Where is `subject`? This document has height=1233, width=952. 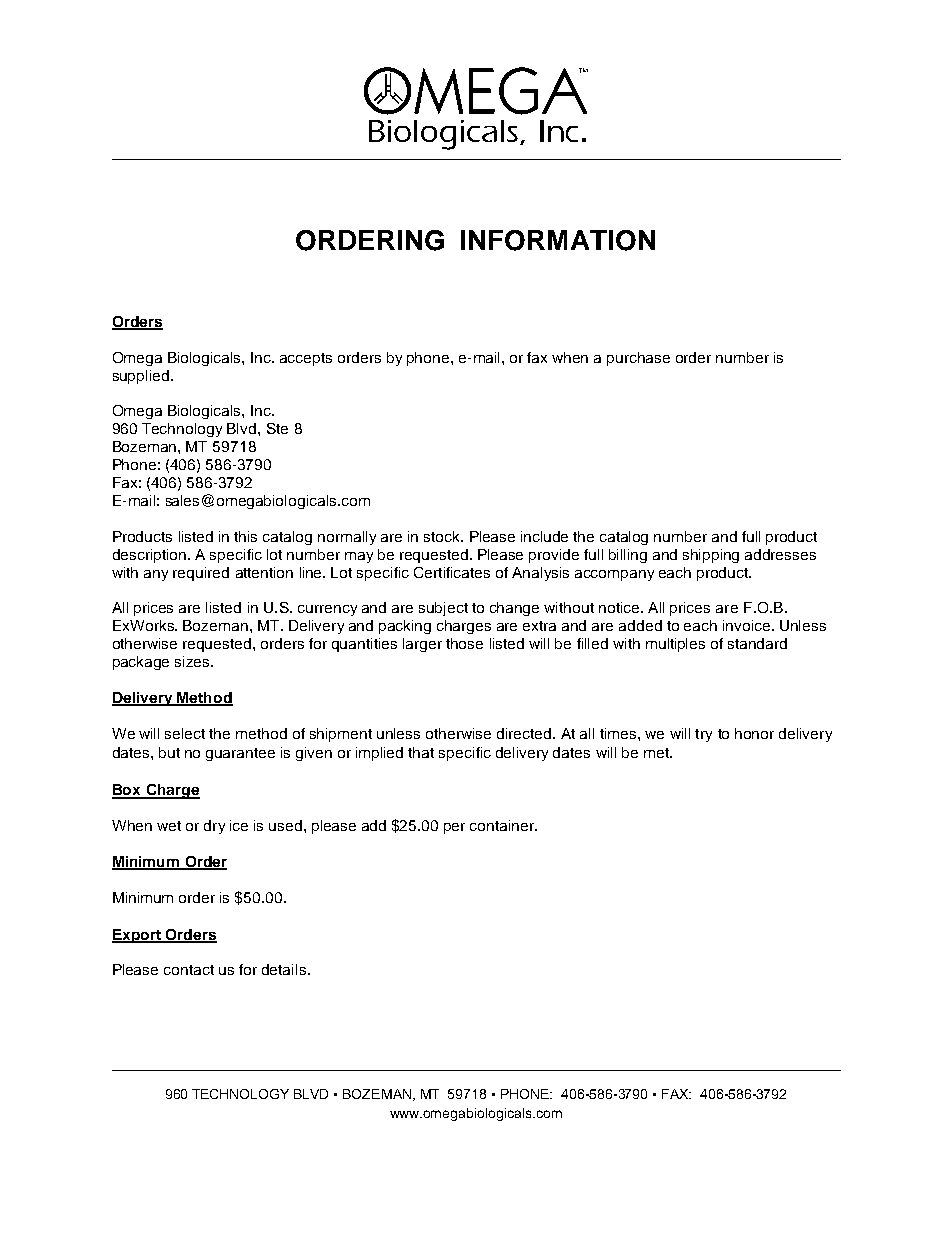 subject is located at coordinates (443, 609).
